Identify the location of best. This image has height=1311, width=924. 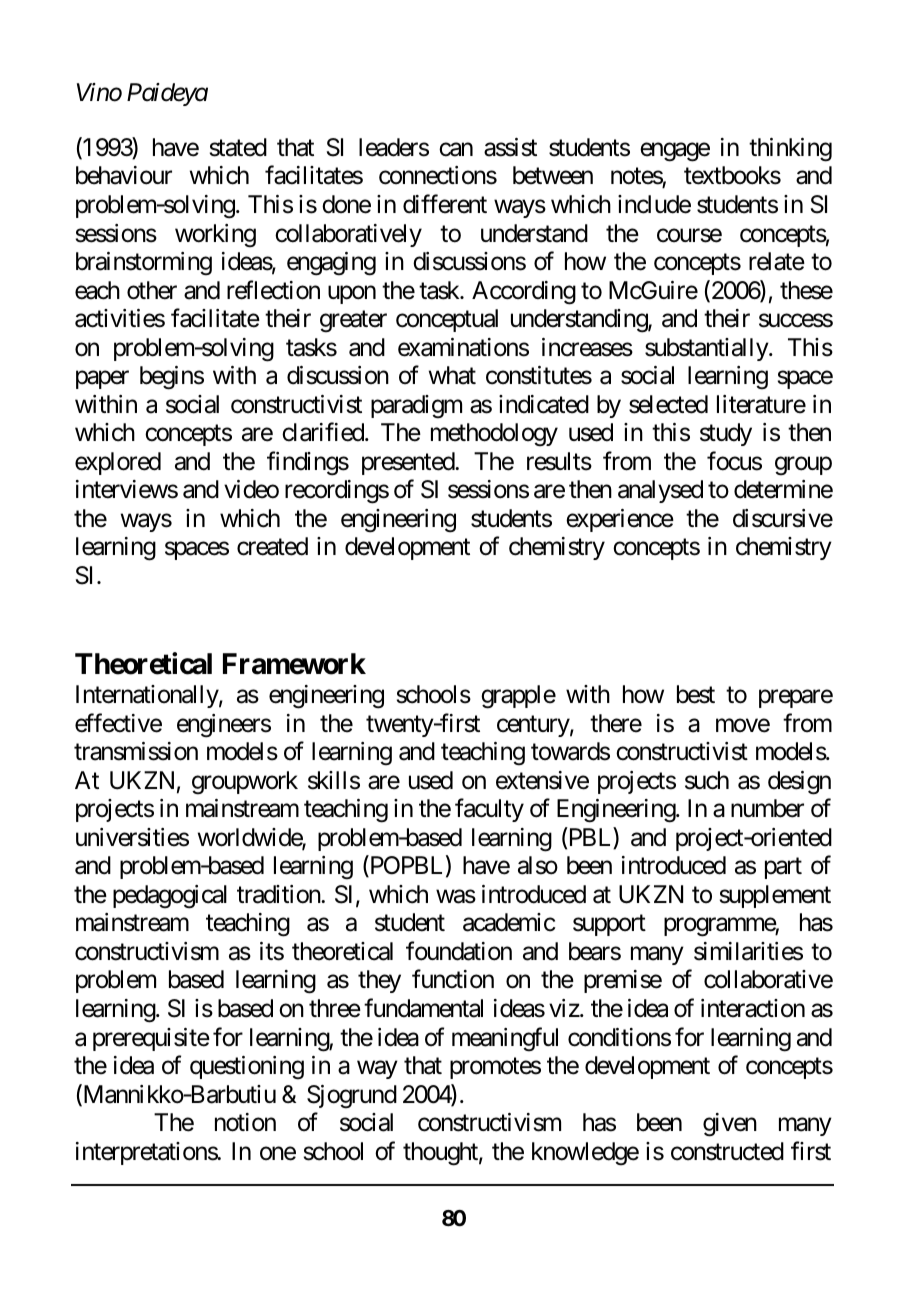
(696, 694).
